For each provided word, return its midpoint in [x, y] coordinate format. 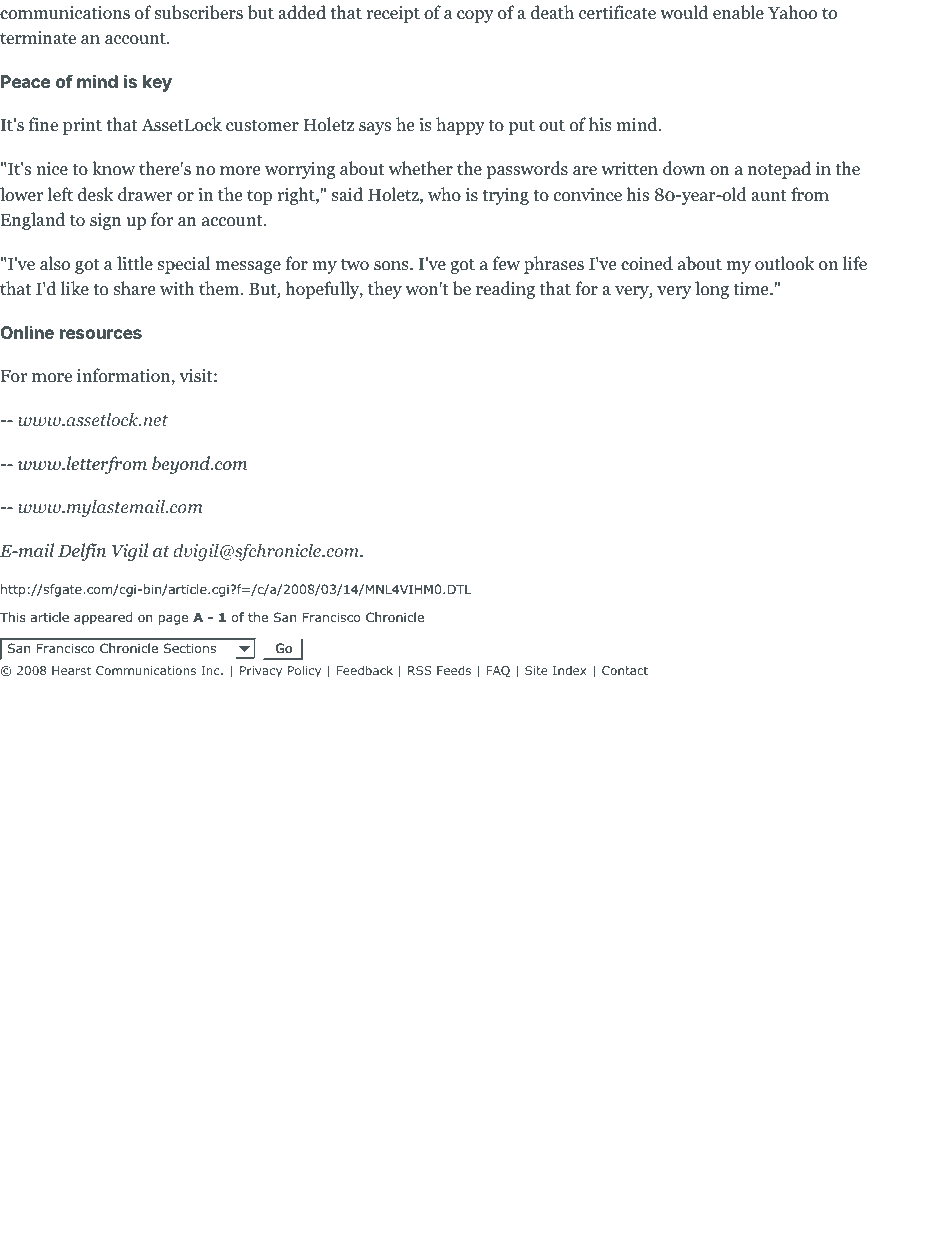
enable [738, 12]
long [712, 290]
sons [392, 266]
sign [106, 221]
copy [475, 16]
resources [101, 334]
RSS [420, 670]
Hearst [71, 670]
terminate [38, 38]
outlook [785, 263]
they [385, 290]
